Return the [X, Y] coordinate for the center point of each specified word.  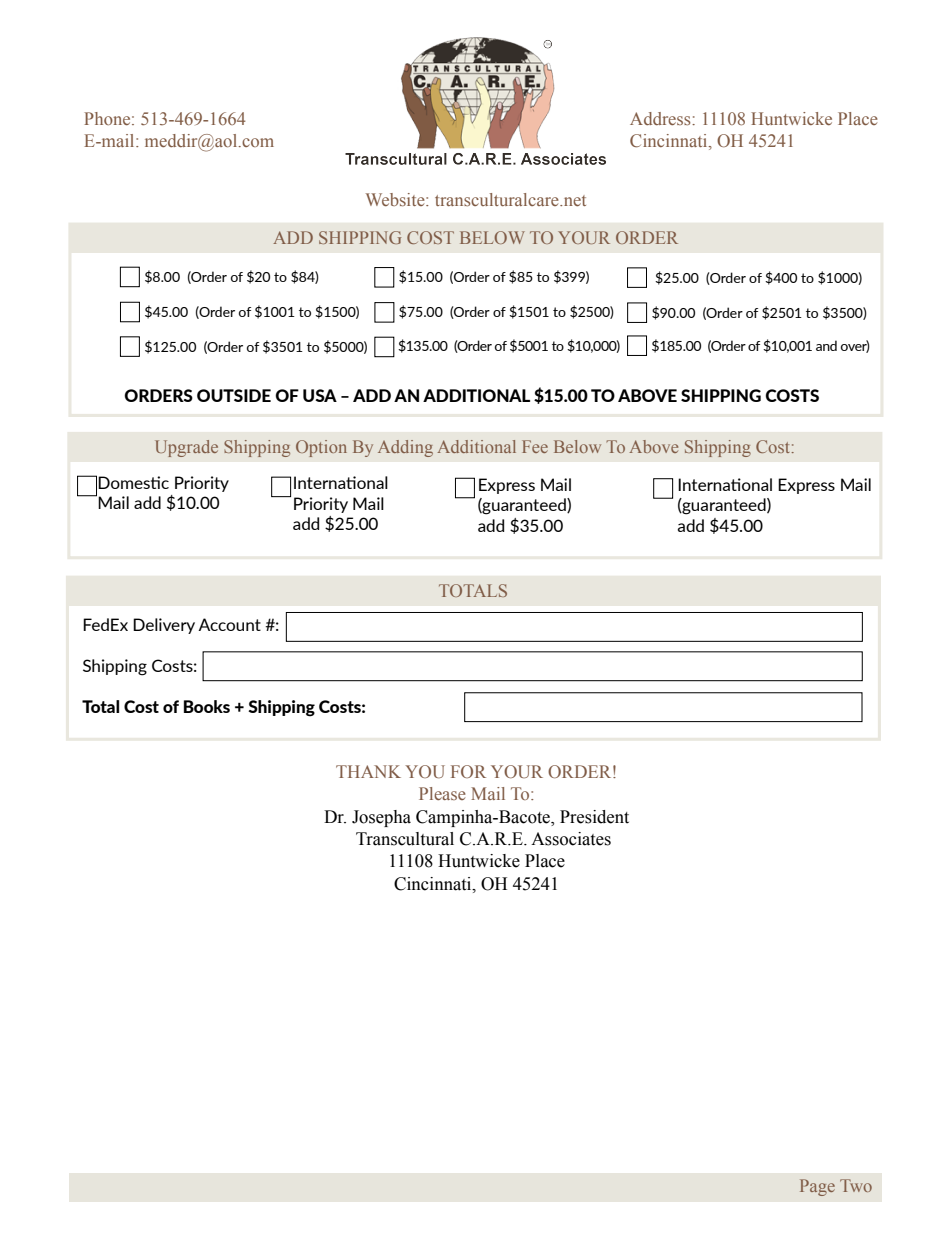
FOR [468, 771]
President [594, 817]
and [826, 345]
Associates [571, 839]
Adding [405, 448]
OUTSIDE [234, 395]
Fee [535, 446]
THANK [368, 771]
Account [229, 624]
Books [207, 706]
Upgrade [186, 448]
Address [661, 118]
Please [442, 793]
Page [817, 1187]
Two [856, 1185]
